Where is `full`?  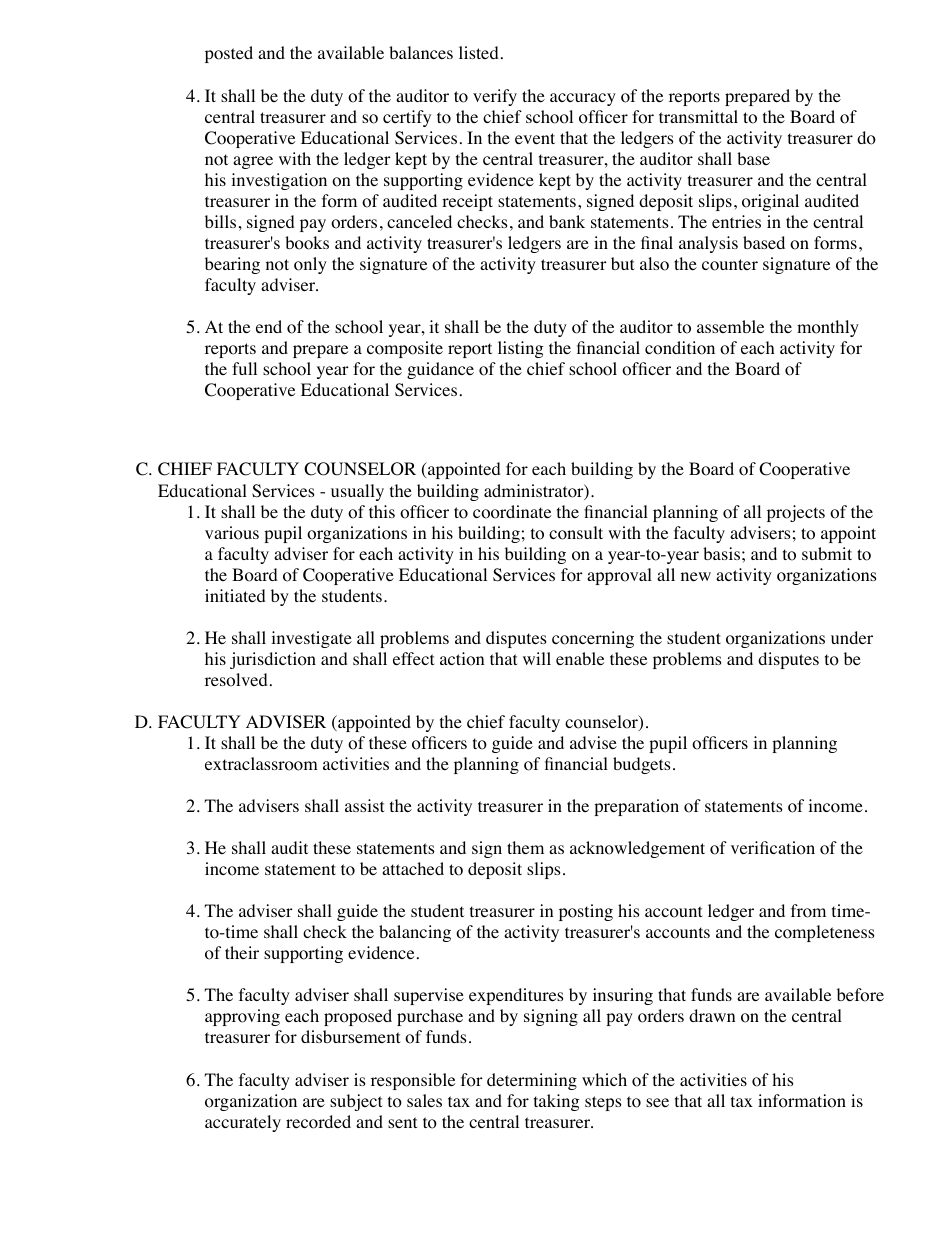 full is located at coordinates (244, 368).
